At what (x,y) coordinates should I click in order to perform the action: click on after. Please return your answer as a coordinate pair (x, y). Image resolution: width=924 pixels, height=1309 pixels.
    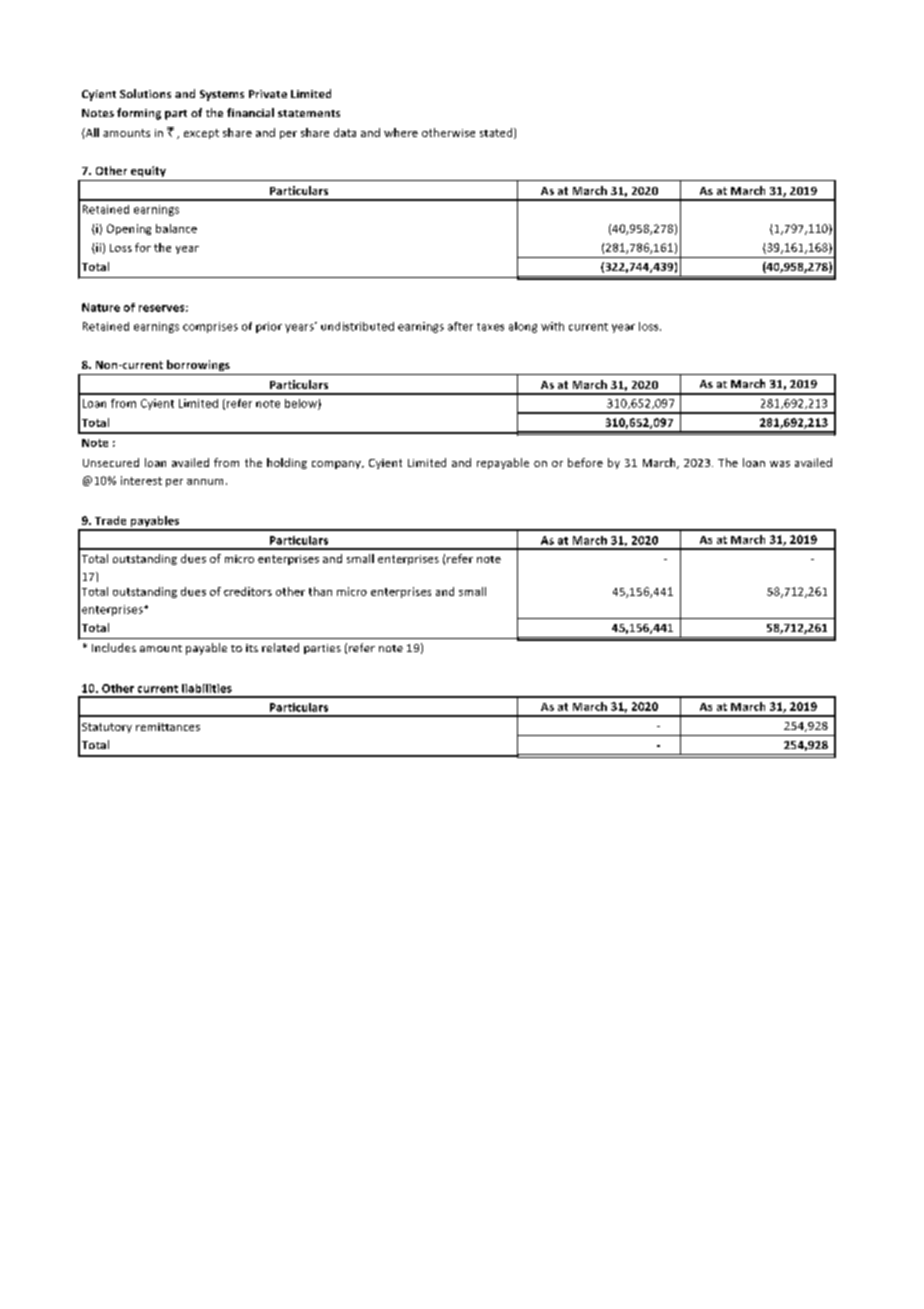
    Looking at the image, I should click on (460, 326).
